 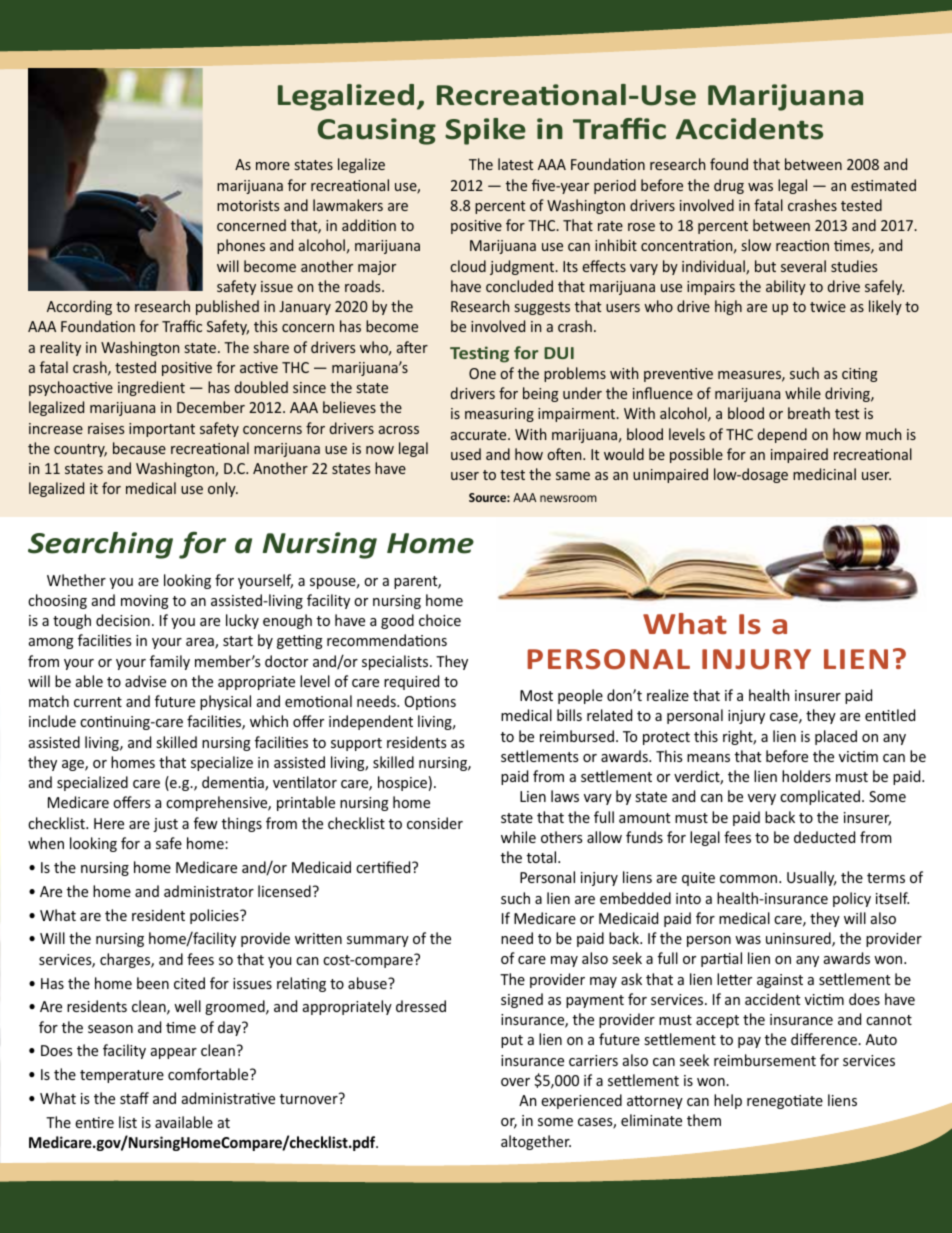 What do you see at coordinates (248, 205) in the page?
I see `motorists` at bounding box center [248, 205].
